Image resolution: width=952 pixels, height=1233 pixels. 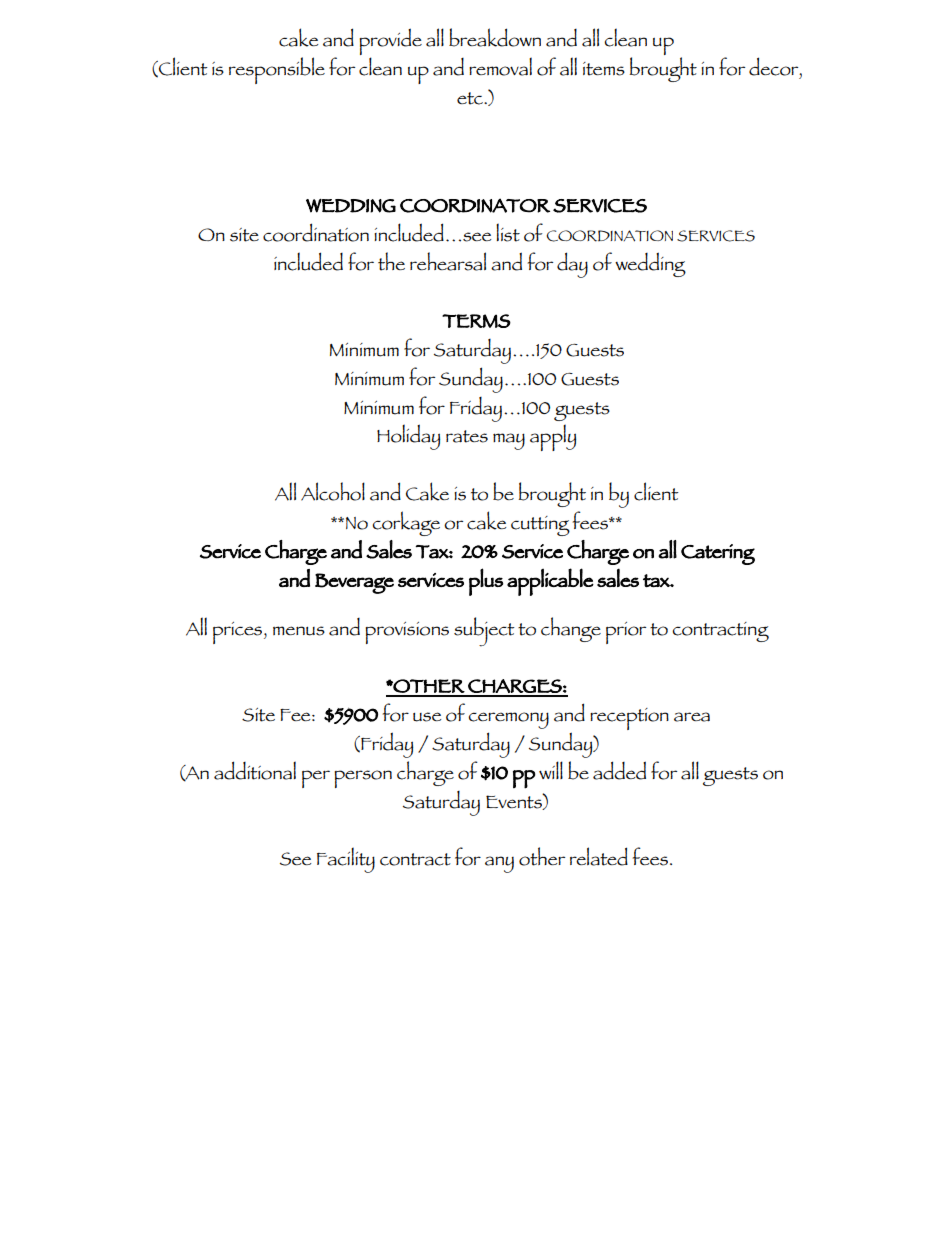 I want to click on cutting, so click(x=540, y=526).
